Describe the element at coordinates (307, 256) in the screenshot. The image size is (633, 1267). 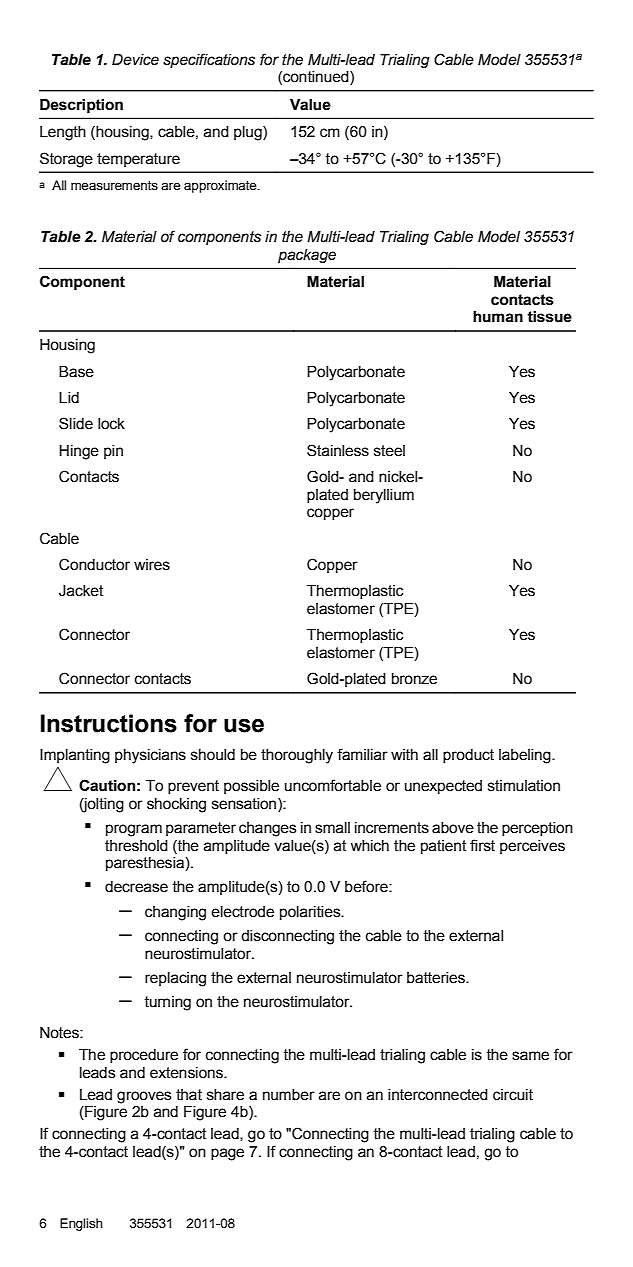
I see `package` at that location.
